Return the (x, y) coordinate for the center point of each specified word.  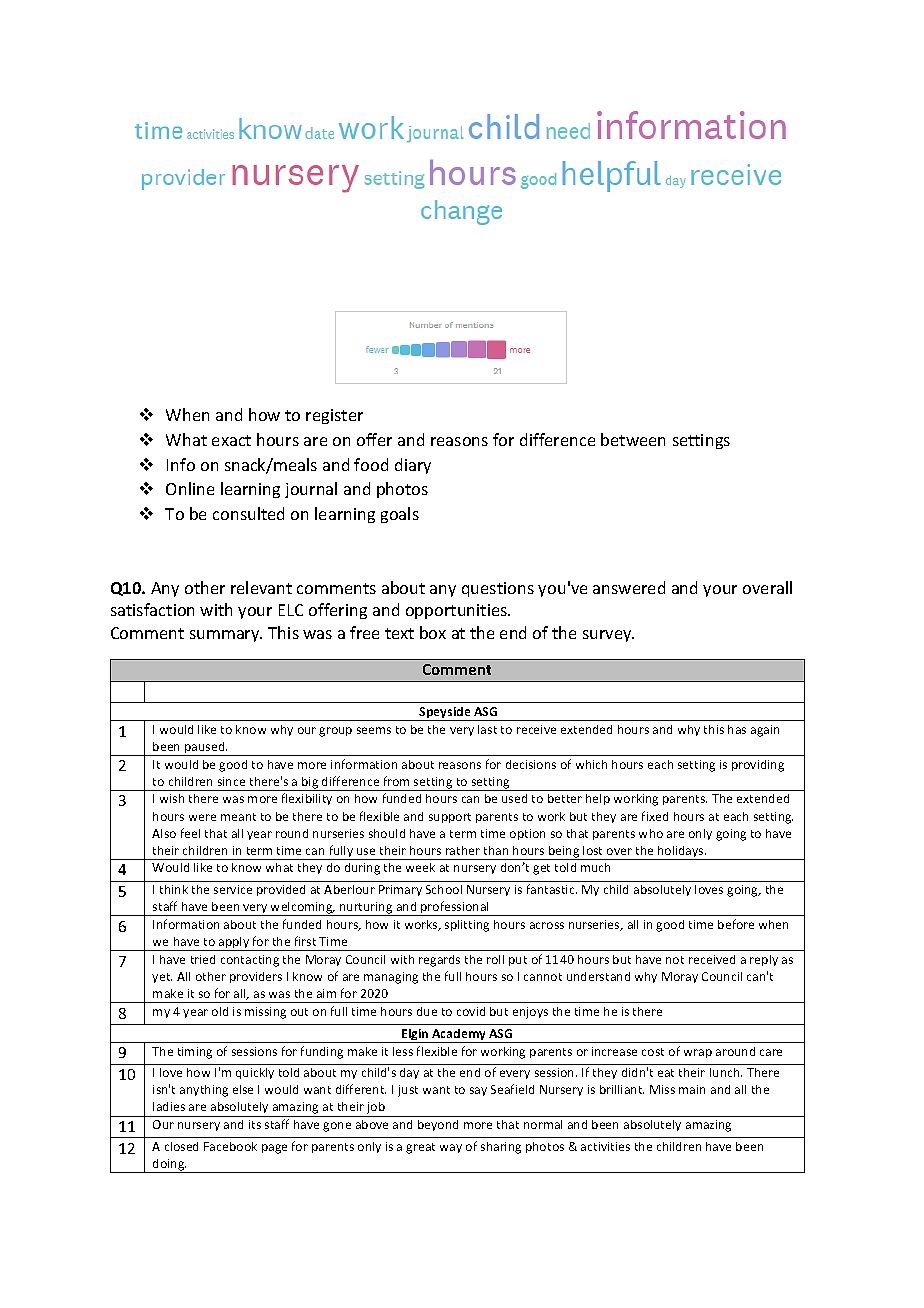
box (433, 632)
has (737, 729)
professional (455, 908)
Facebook (230, 1146)
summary (226, 636)
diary (413, 466)
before (736, 924)
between (633, 439)
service (233, 889)
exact (231, 440)
